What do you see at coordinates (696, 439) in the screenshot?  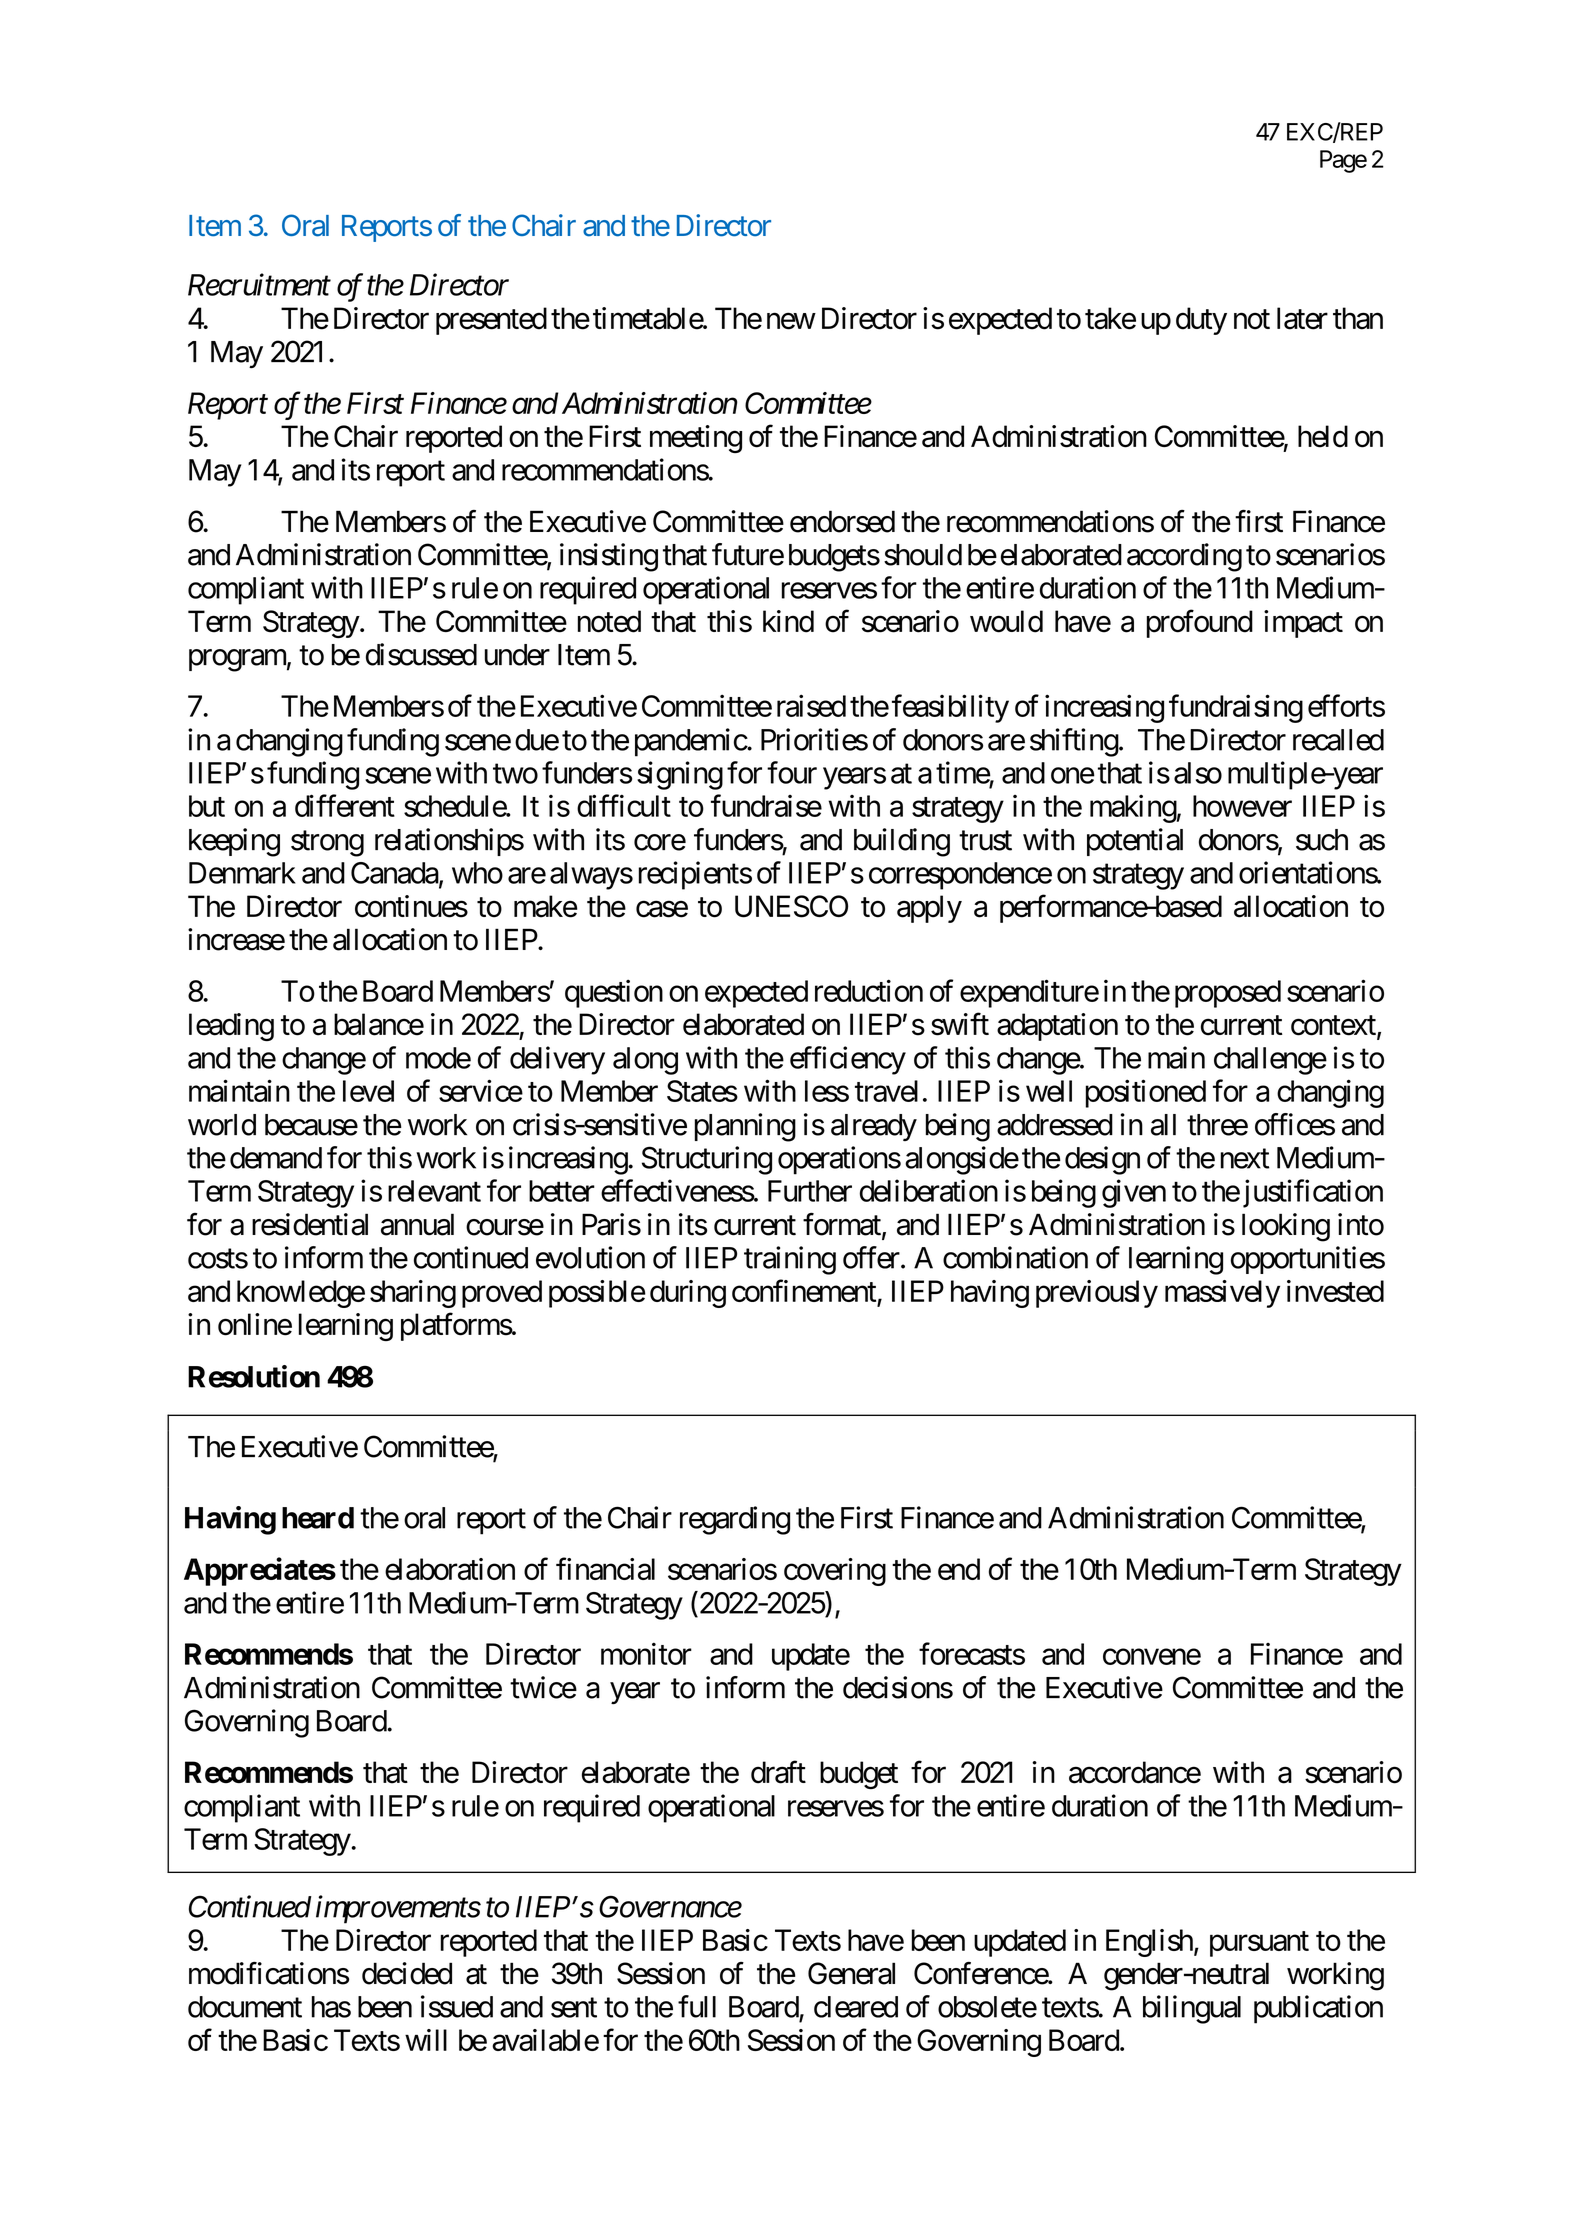 I see `meeting` at bounding box center [696, 439].
